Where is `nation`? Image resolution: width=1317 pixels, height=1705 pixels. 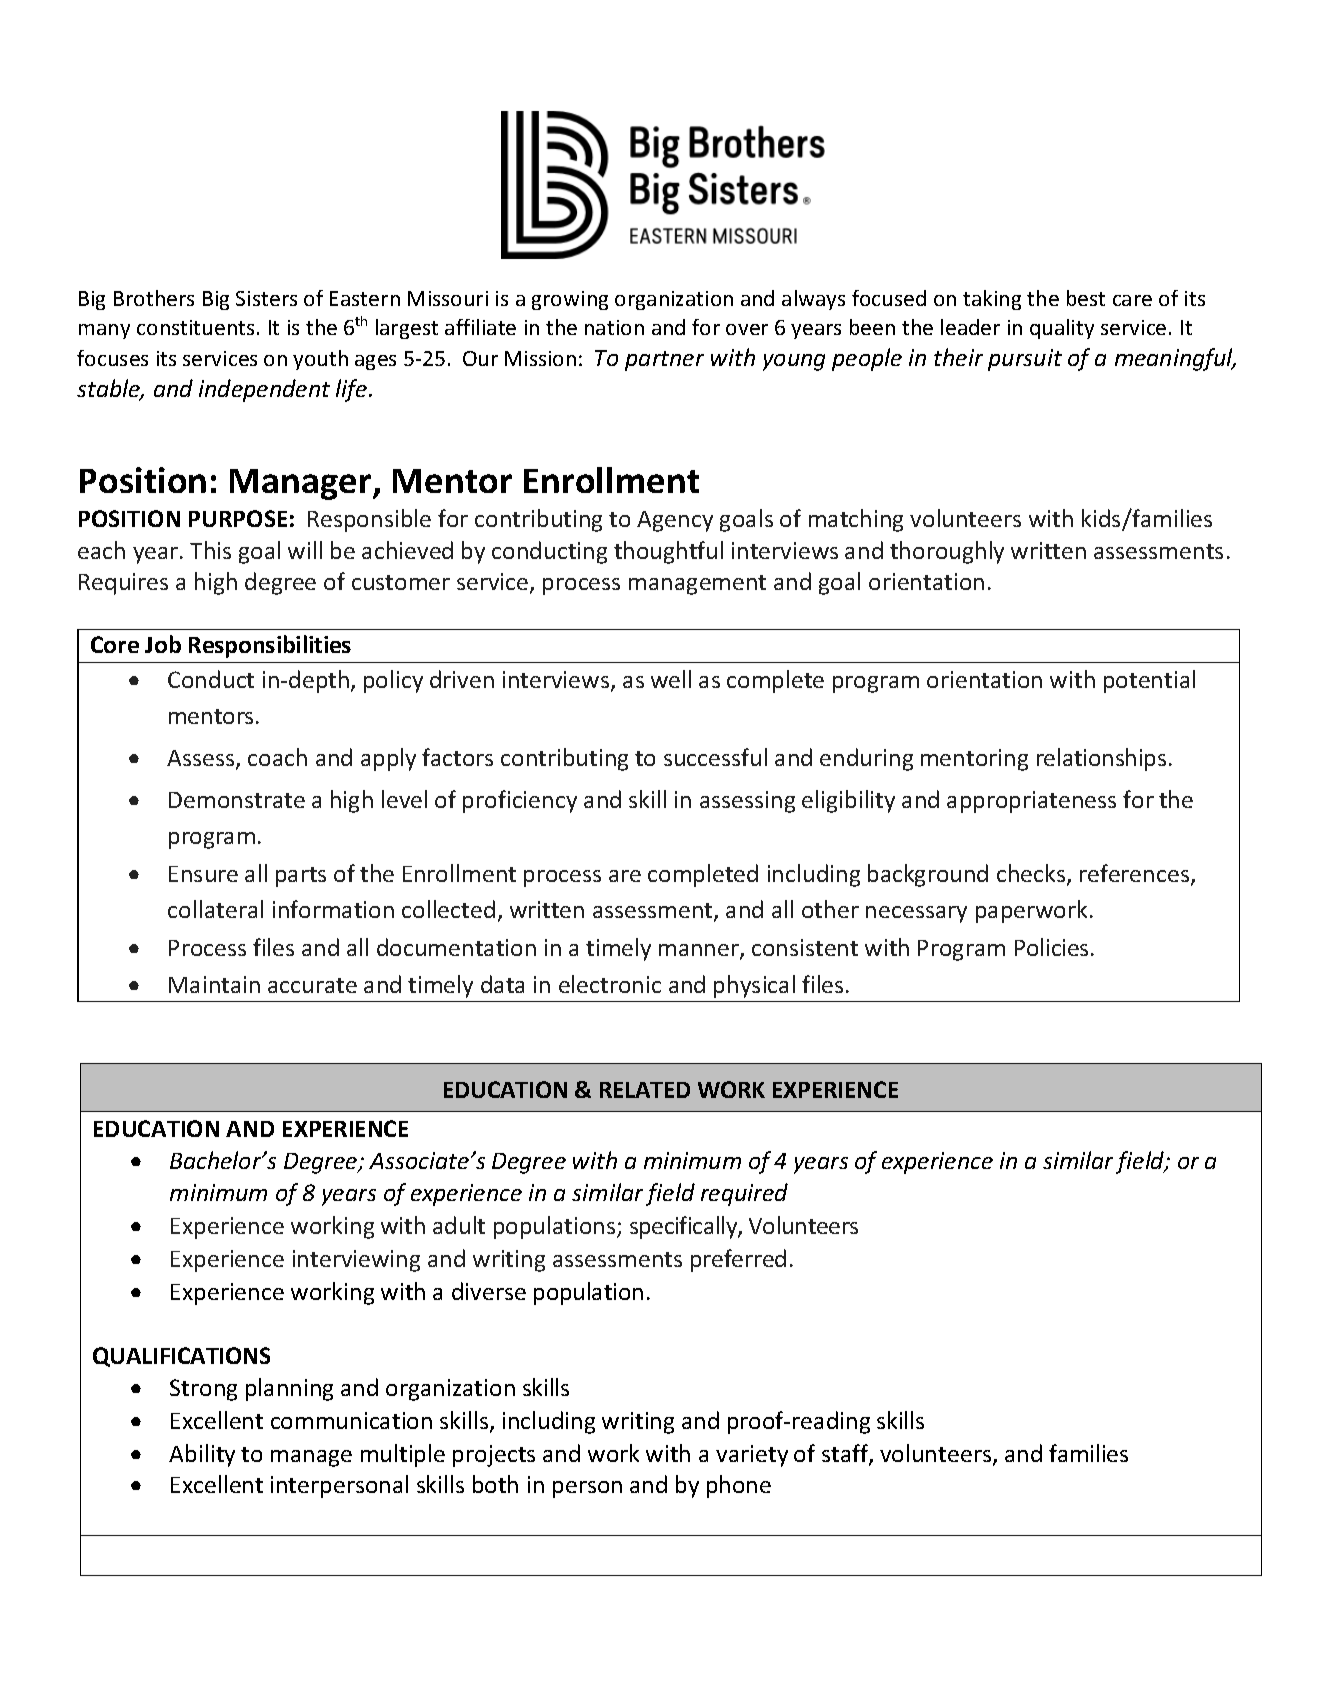
nation is located at coordinates (614, 327).
